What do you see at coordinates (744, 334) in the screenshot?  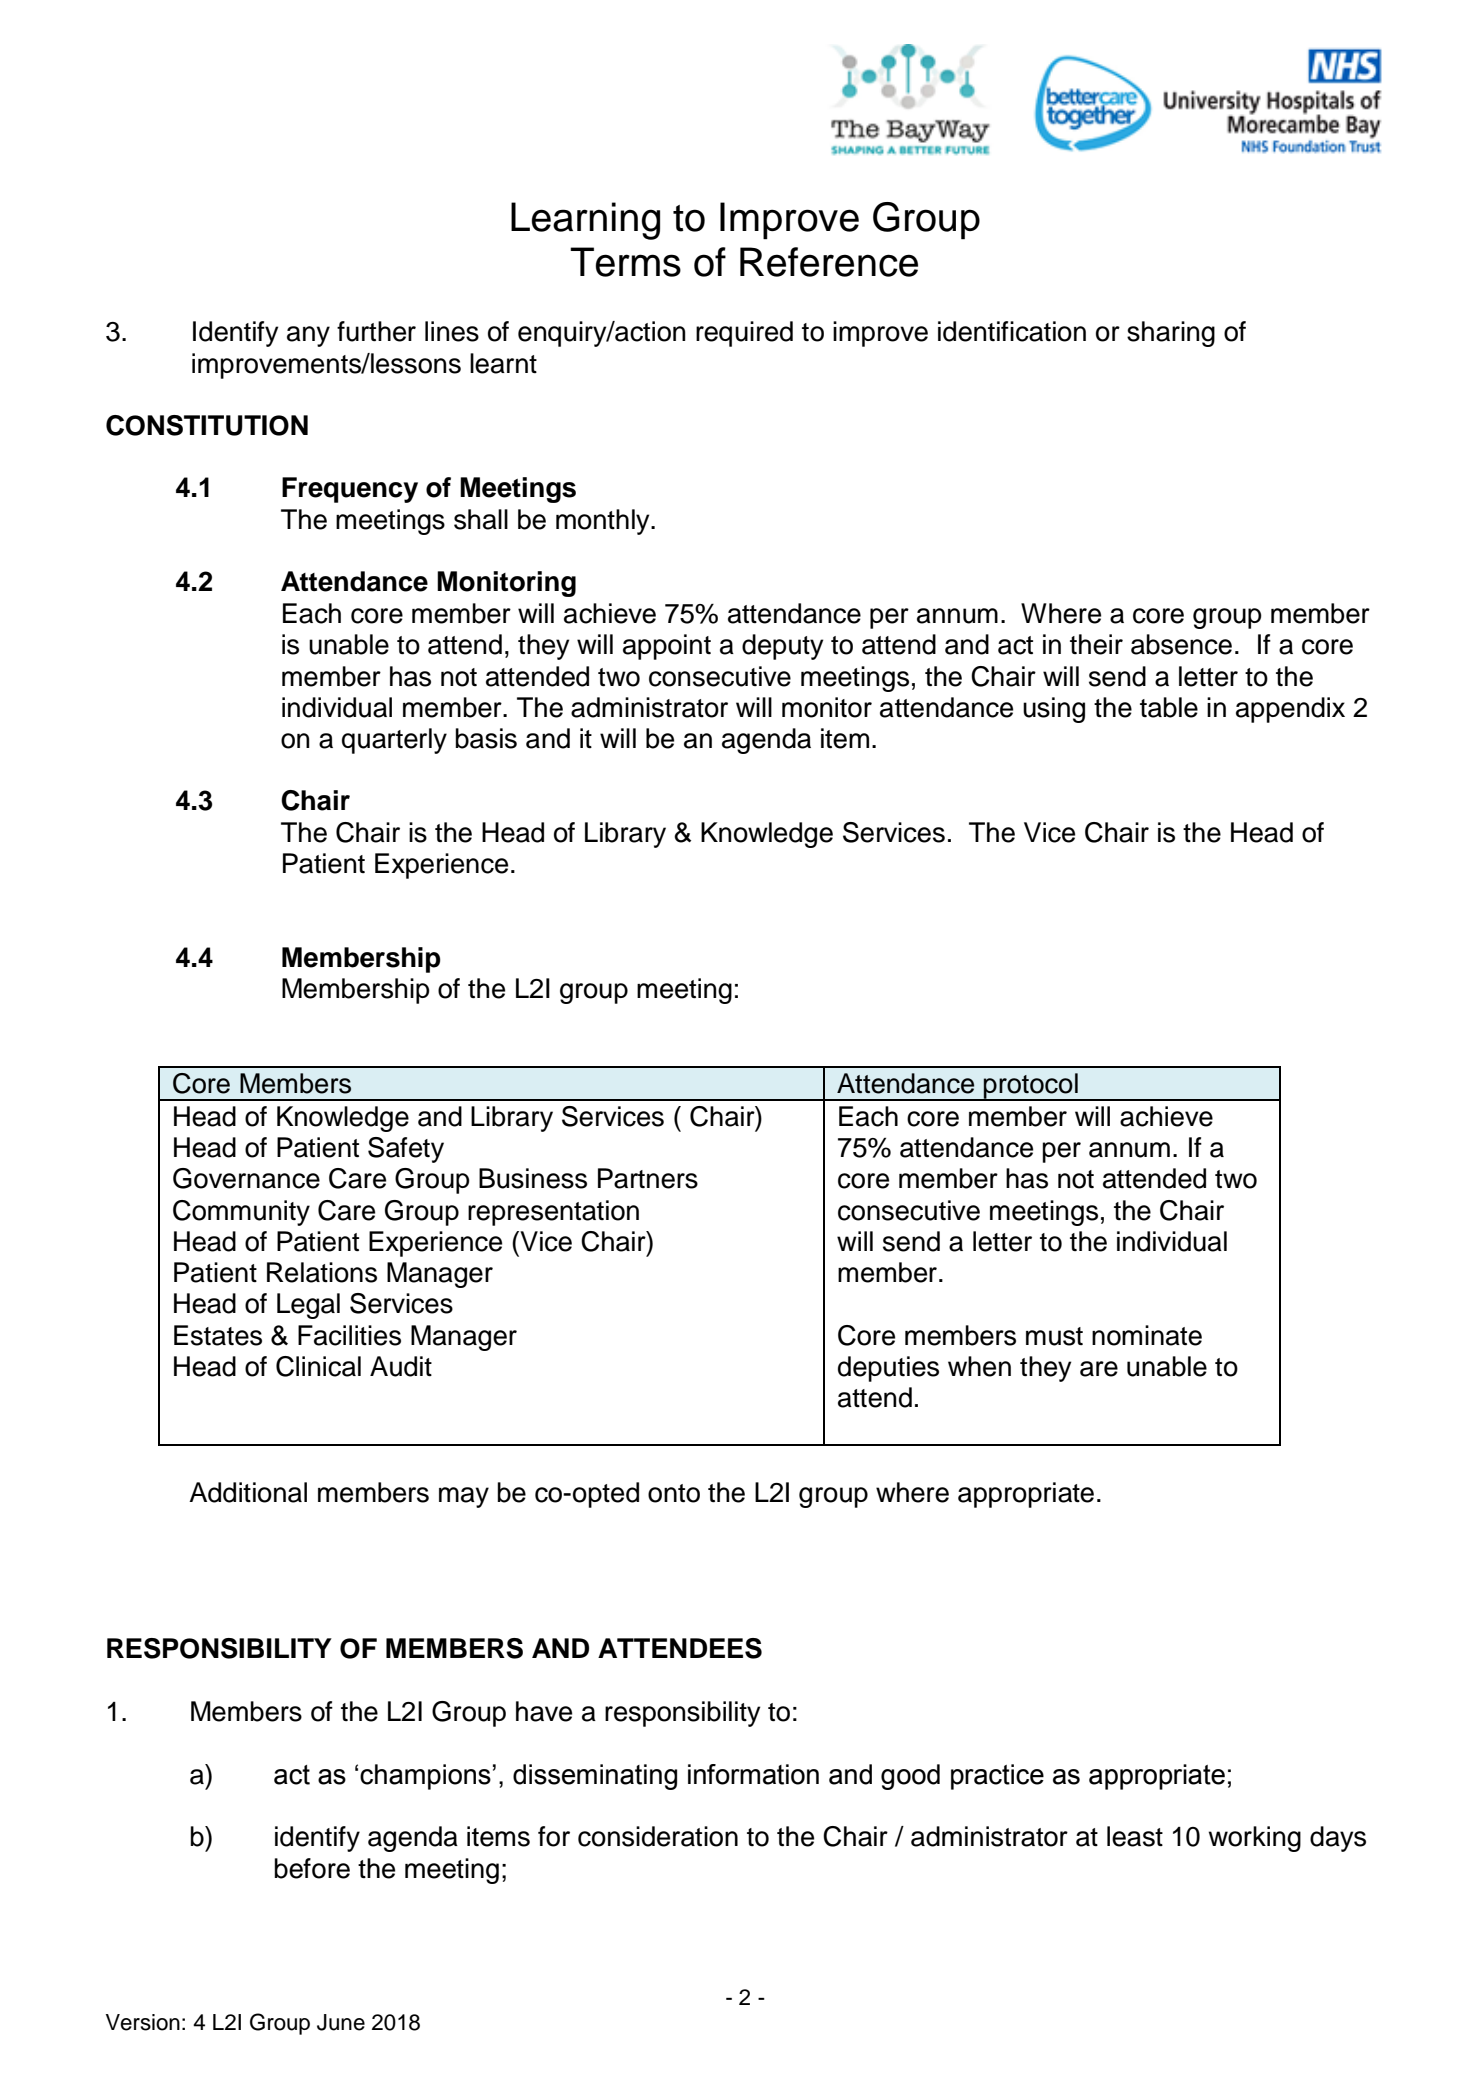 I see `required` at bounding box center [744, 334].
